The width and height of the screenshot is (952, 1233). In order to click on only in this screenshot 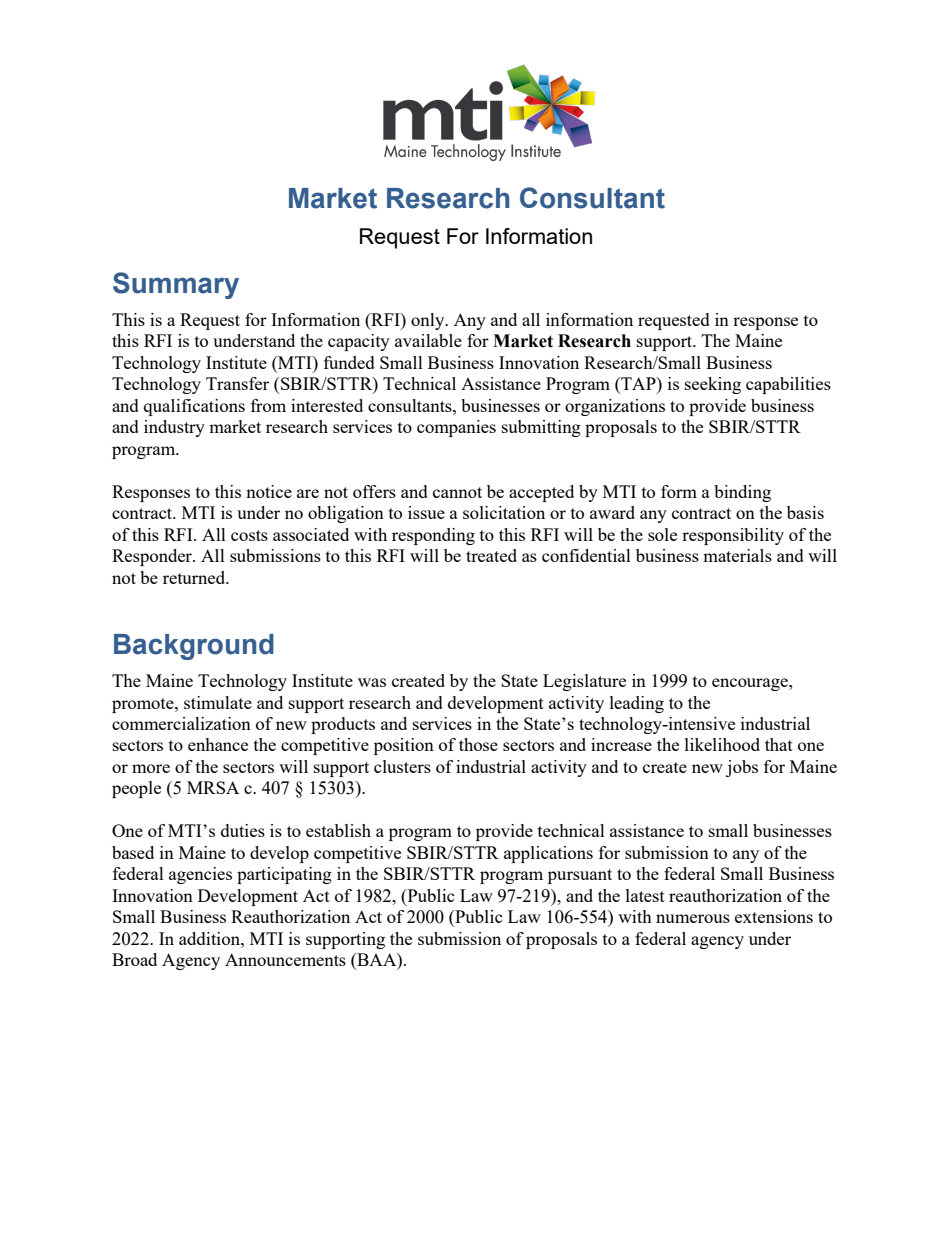, I will do `click(429, 321)`.
